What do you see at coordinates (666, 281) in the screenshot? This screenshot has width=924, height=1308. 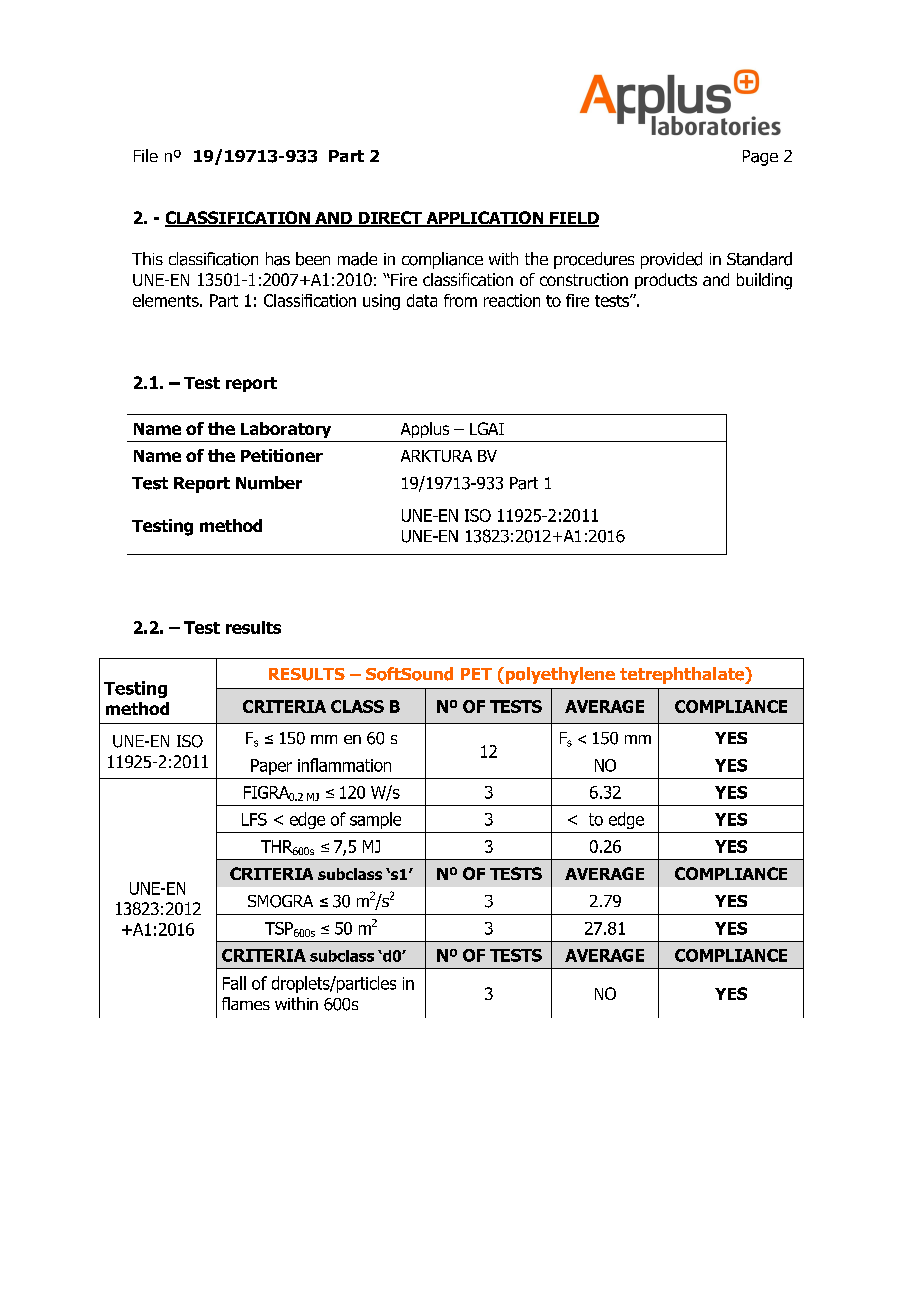 I see `products` at bounding box center [666, 281].
